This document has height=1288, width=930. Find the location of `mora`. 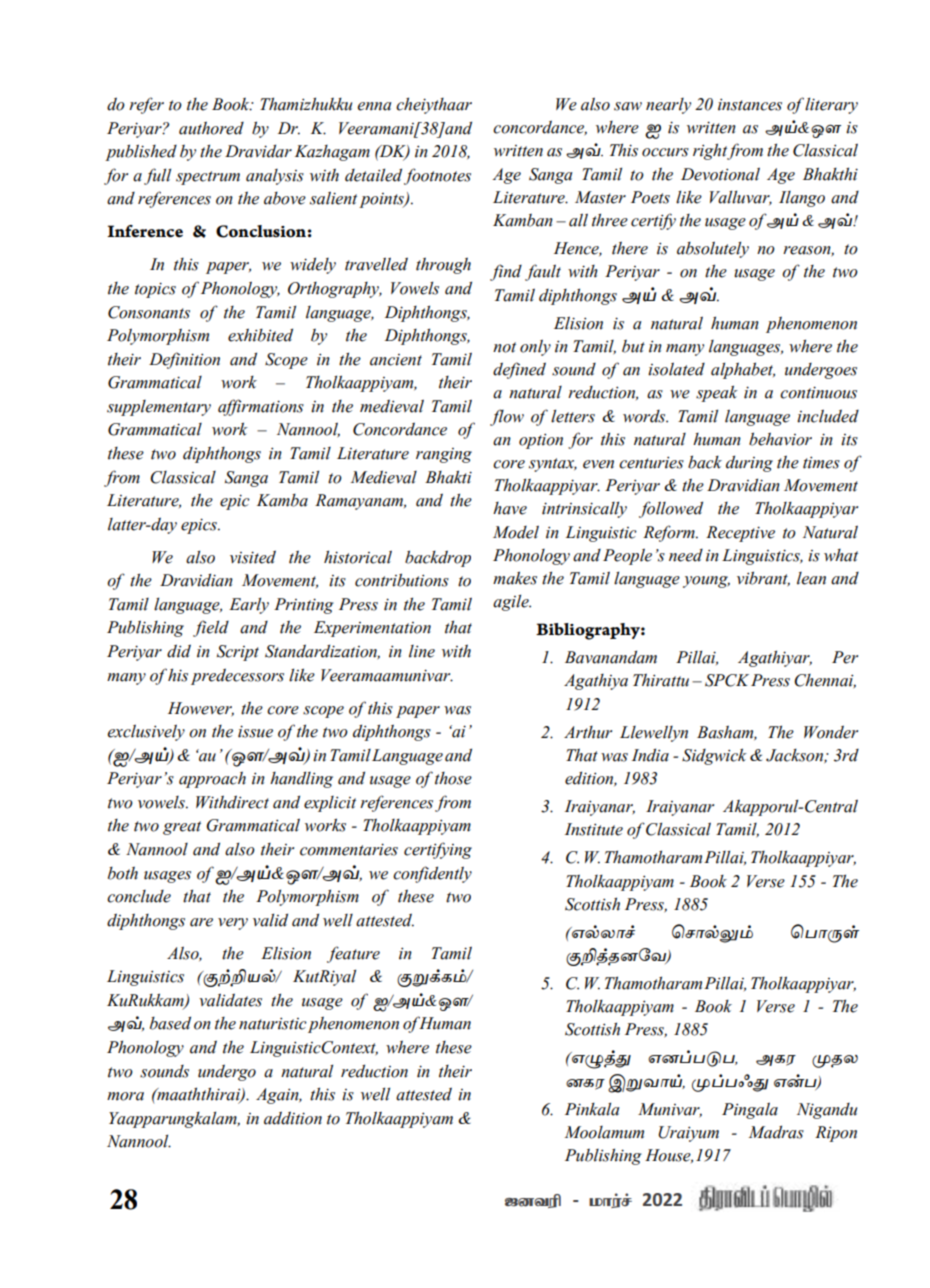

mora is located at coordinates (125, 1096).
